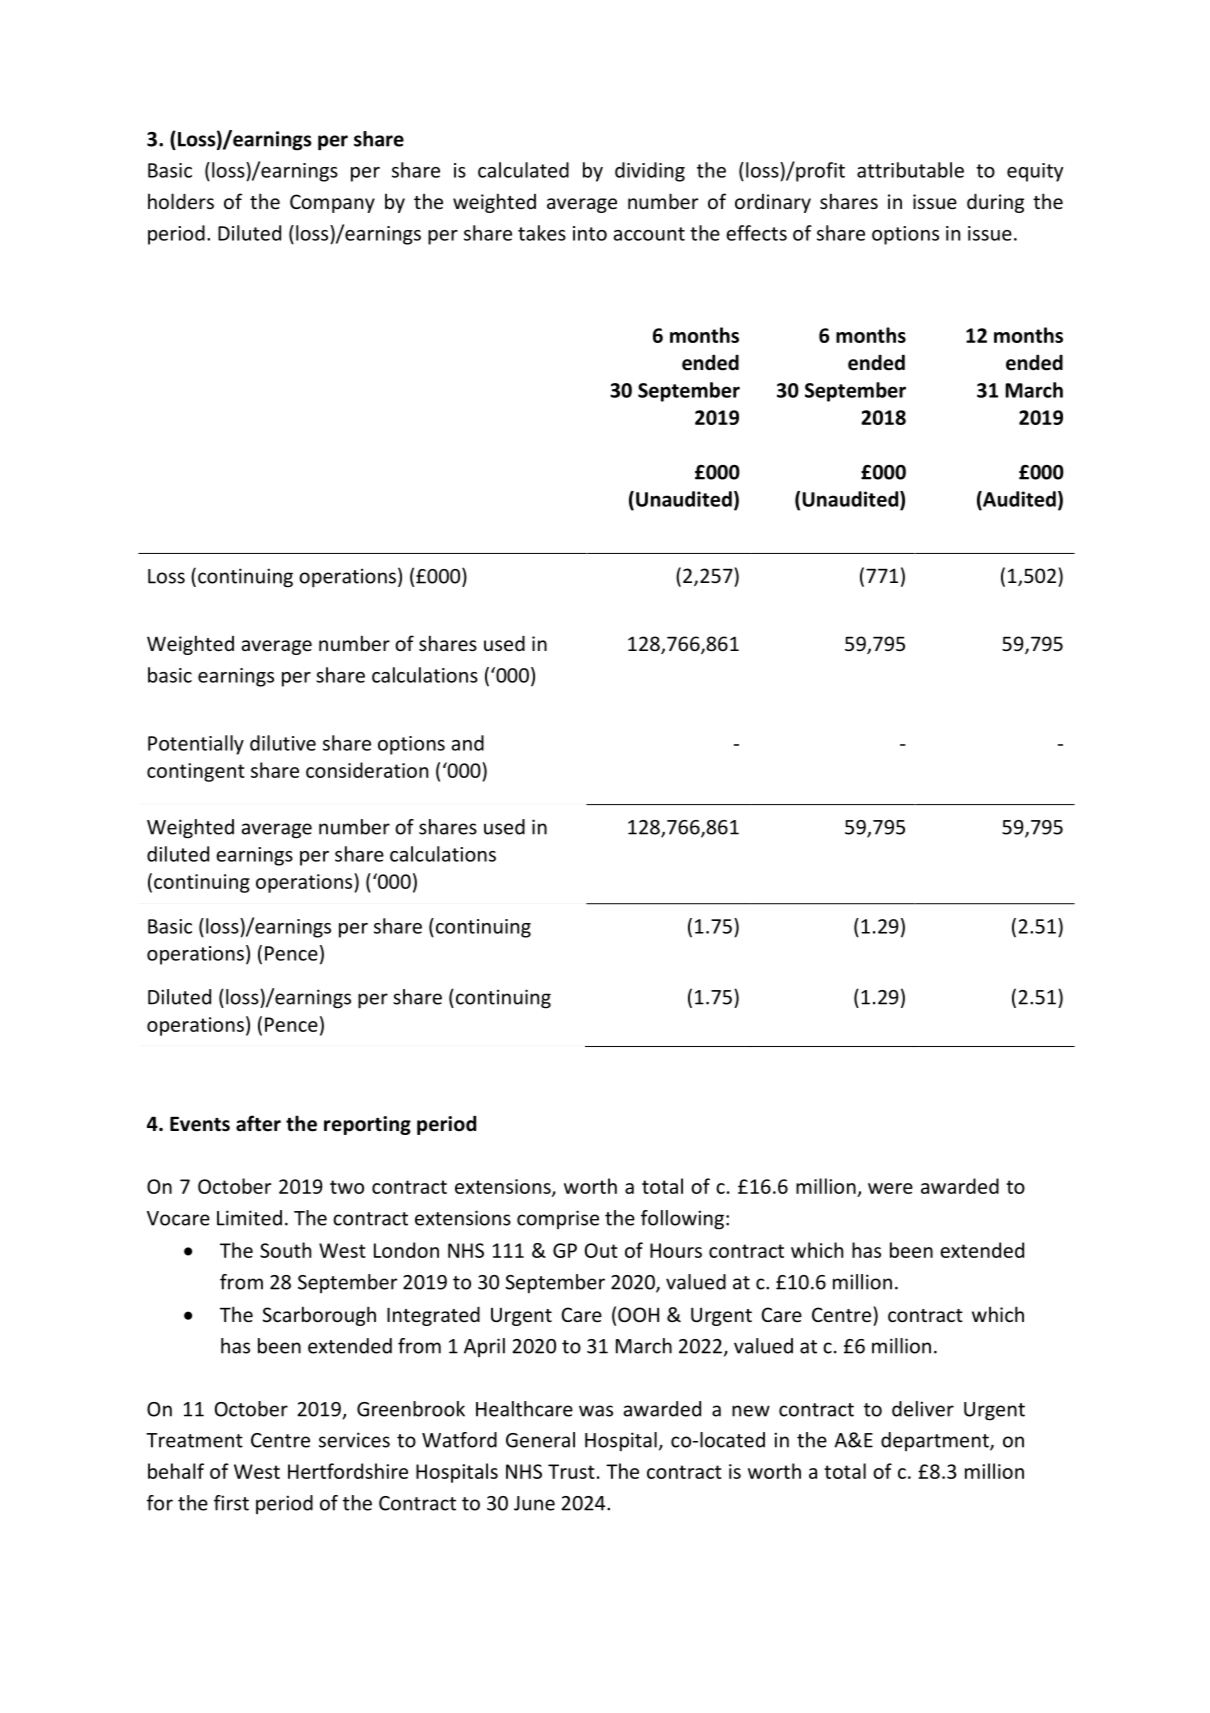 This document has height=1713, width=1210. I want to click on Potentially, so click(196, 745).
